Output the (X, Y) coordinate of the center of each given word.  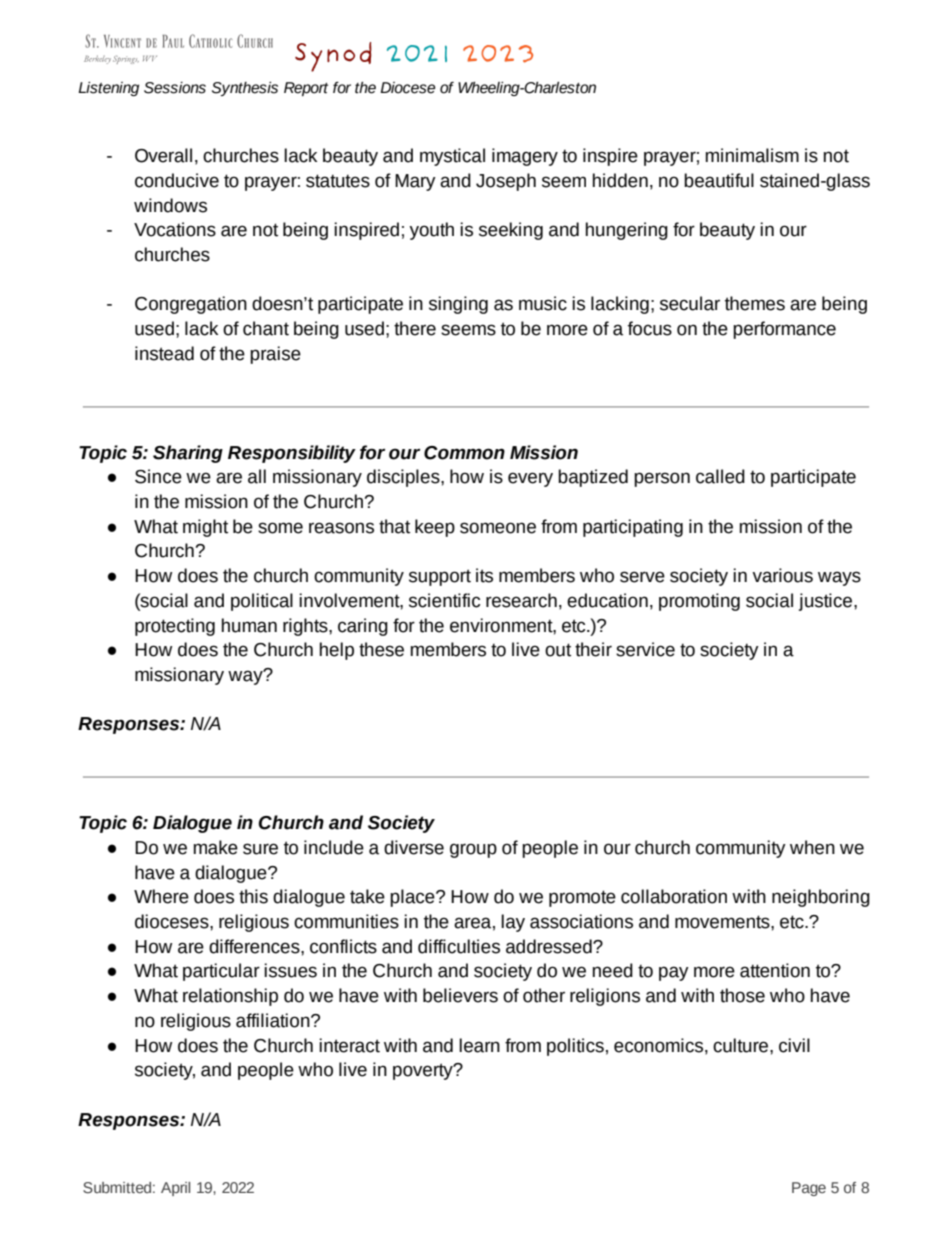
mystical (452, 157)
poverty (424, 1071)
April (175, 1189)
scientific (444, 600)
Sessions (175, 88)
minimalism (752, 155)
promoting (699, 602)
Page (809, 1189)
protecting (175, 627)
